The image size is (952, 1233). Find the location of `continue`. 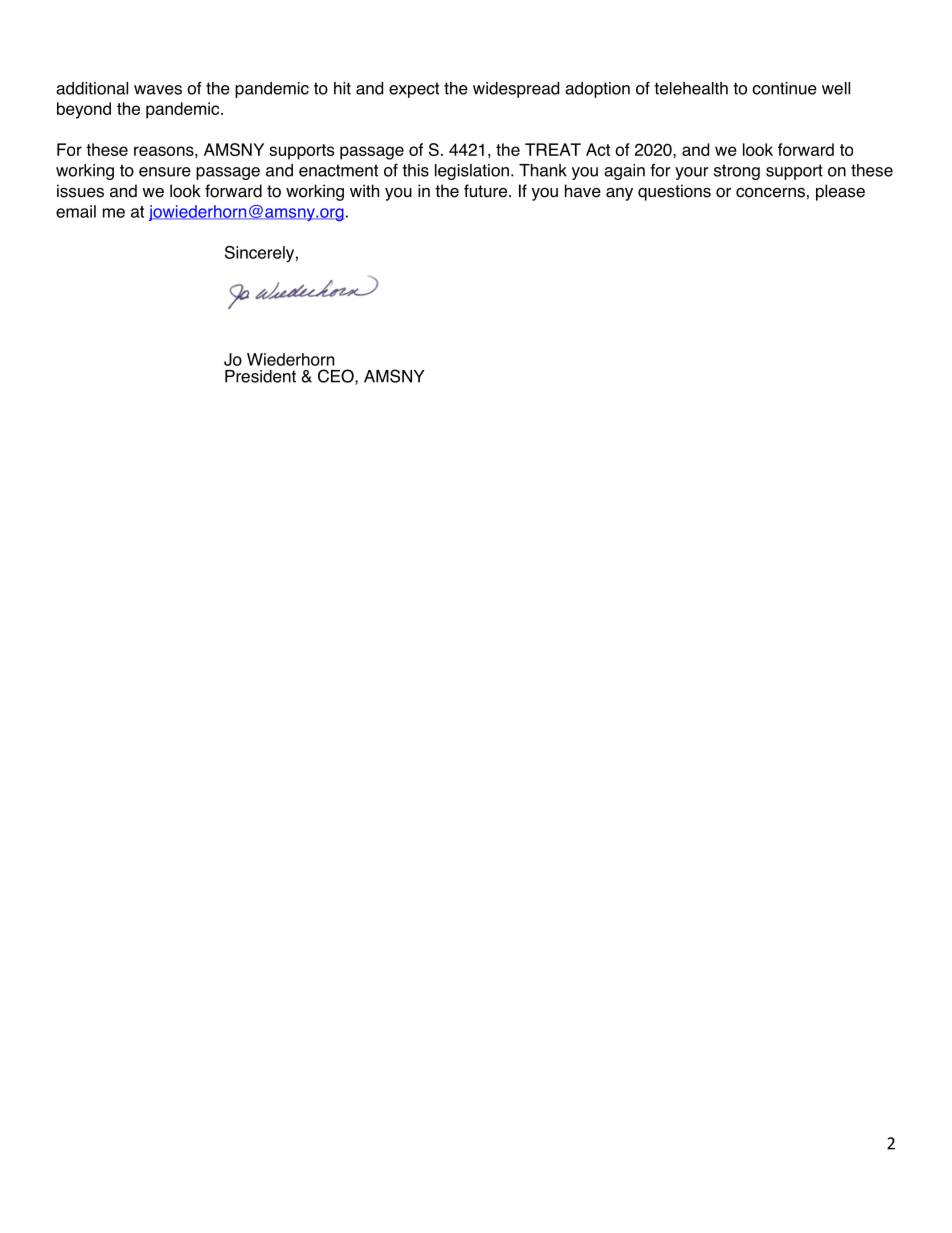

continue is located at coordinates (784, 88).
